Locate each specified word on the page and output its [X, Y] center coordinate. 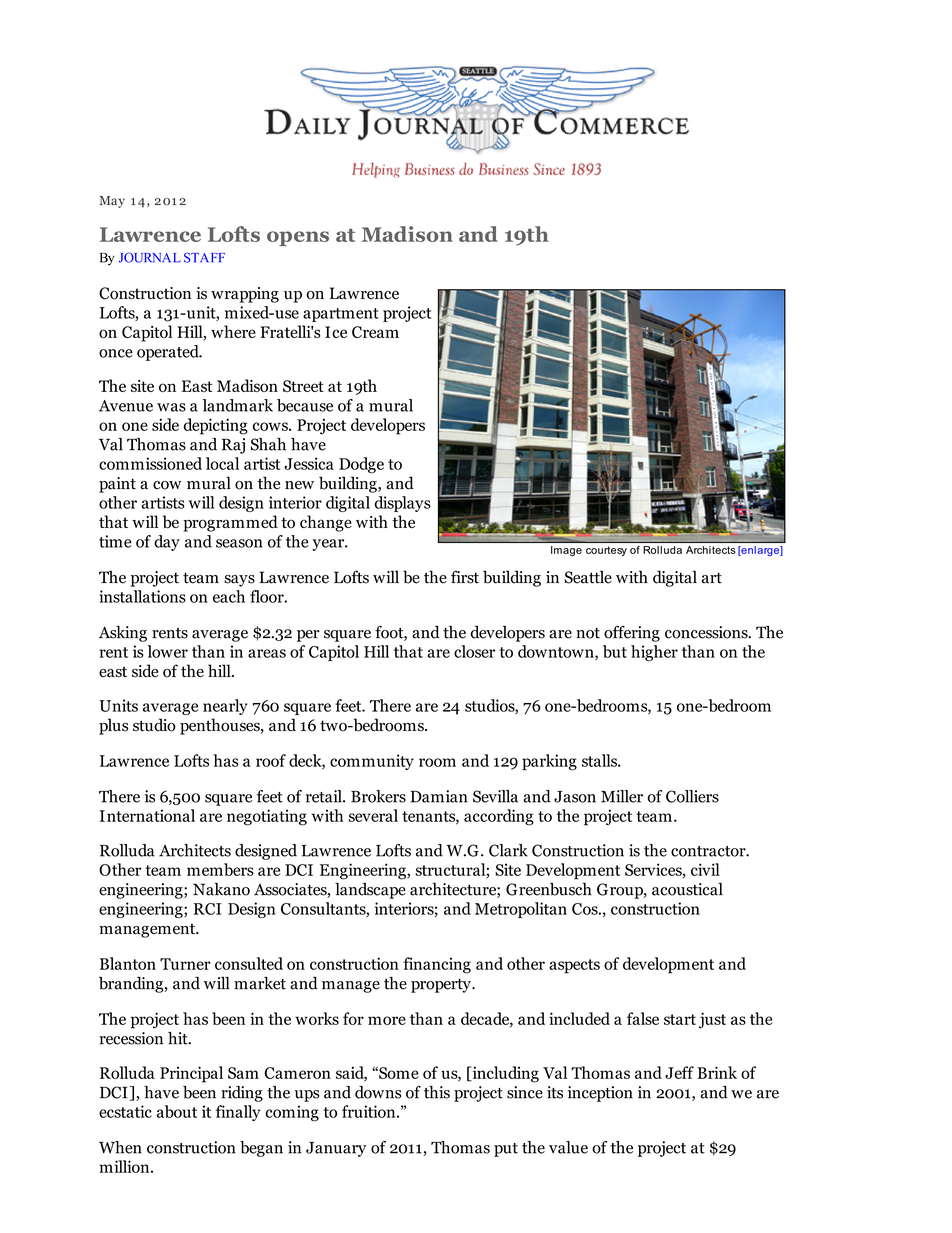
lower [168, 651]
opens [298, 238]
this [437, 1092]
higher [654, 653]
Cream [375, 332]
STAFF [204, 257]
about [177, 1111]
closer [474, 651]
